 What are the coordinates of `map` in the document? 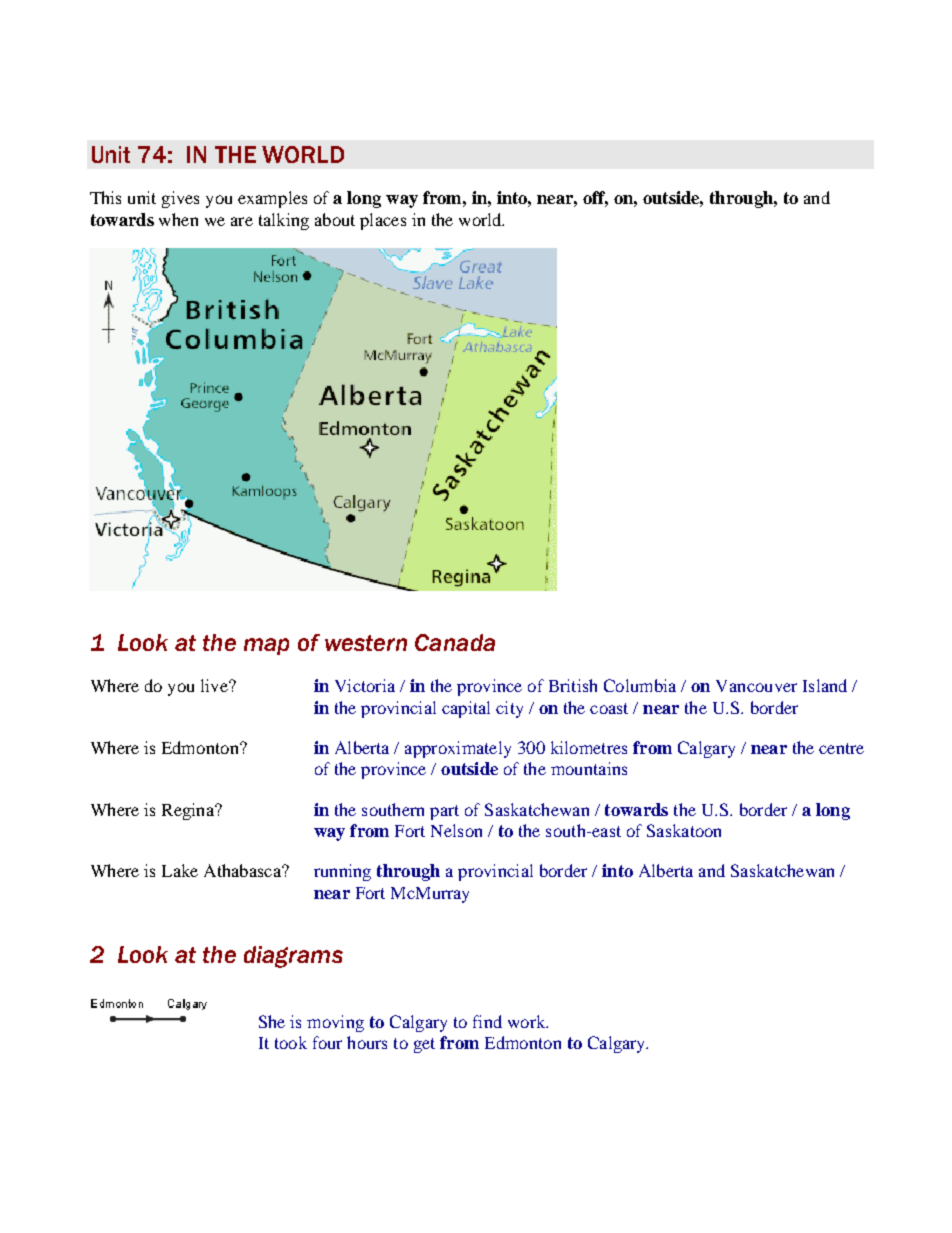 It's located at (266, 646).
